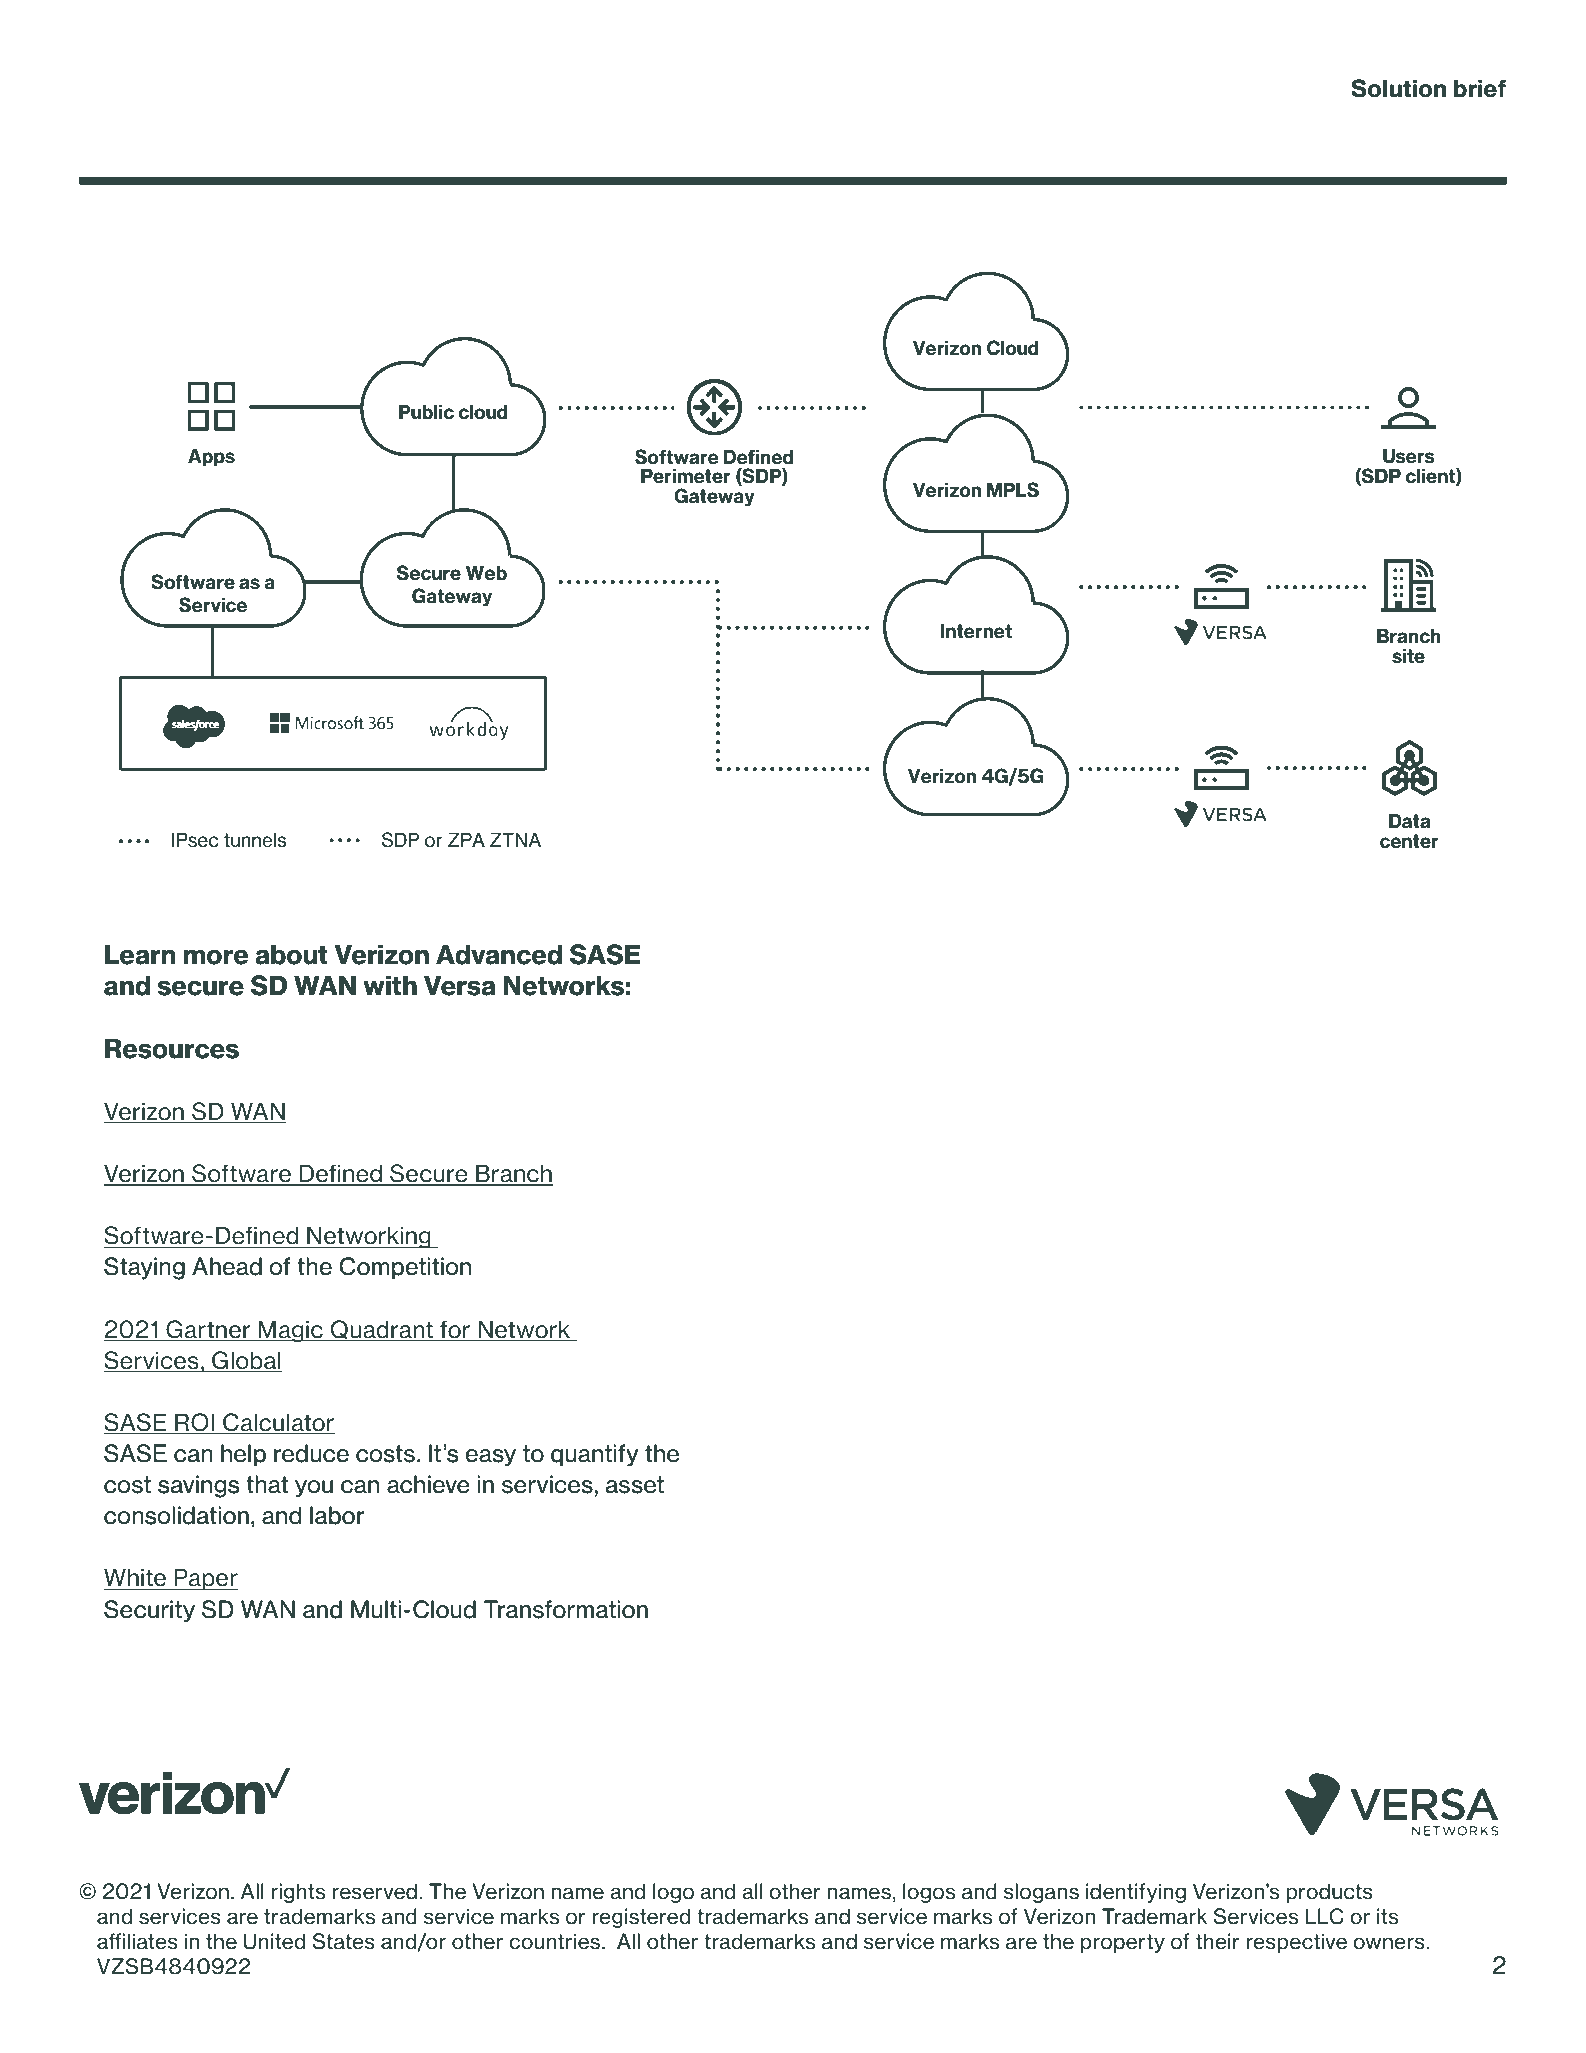 Image resolution: width=1586 pixels, height=2053 pixels. What do you see at coordinates (1329, 1893) in the screenshot?
I see `products` at bounding box center [1329, 1893].
